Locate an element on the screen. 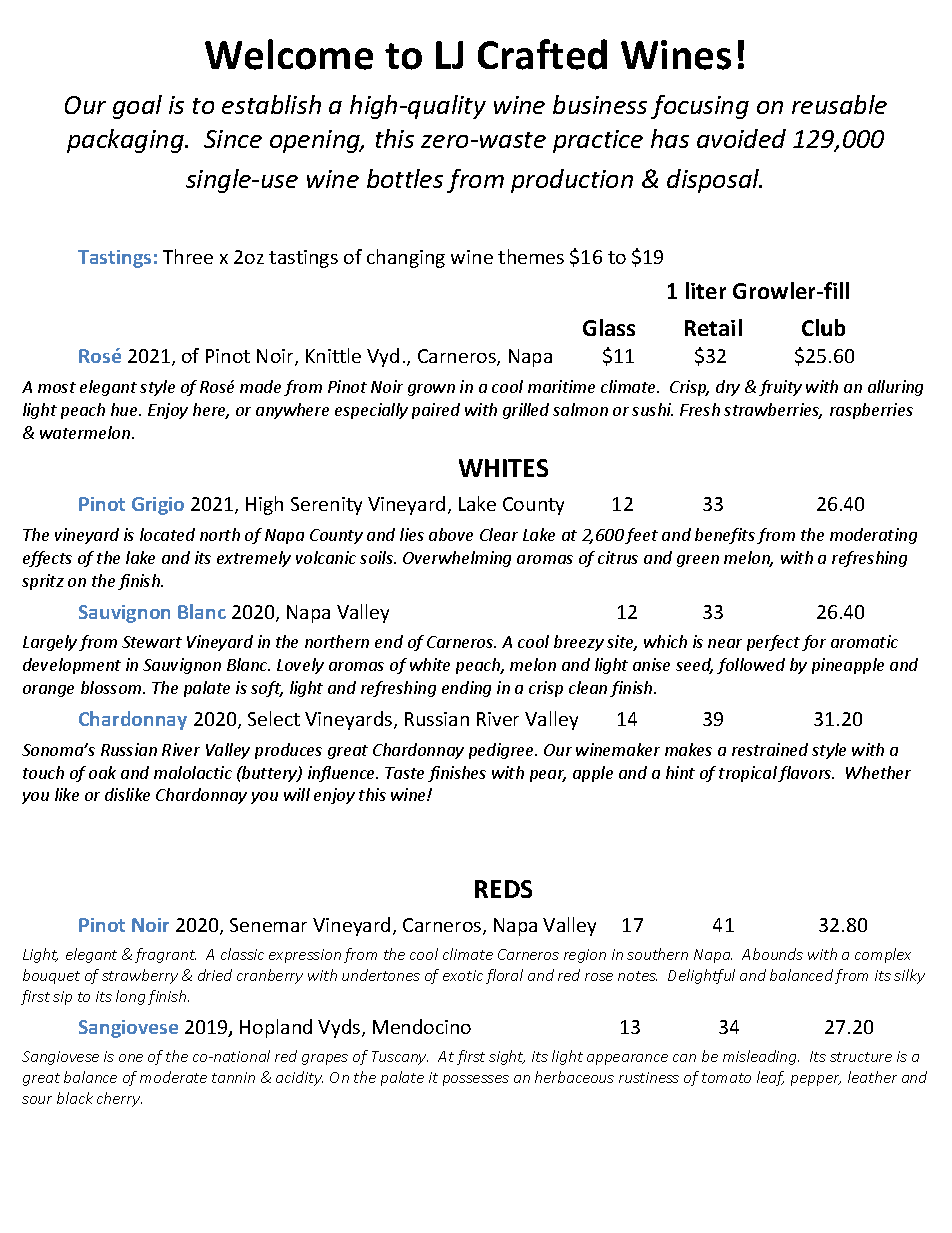 Image resolution: width=952 pixels, height=1233 pixels. moderate is located at coordinates (173, 1077).
